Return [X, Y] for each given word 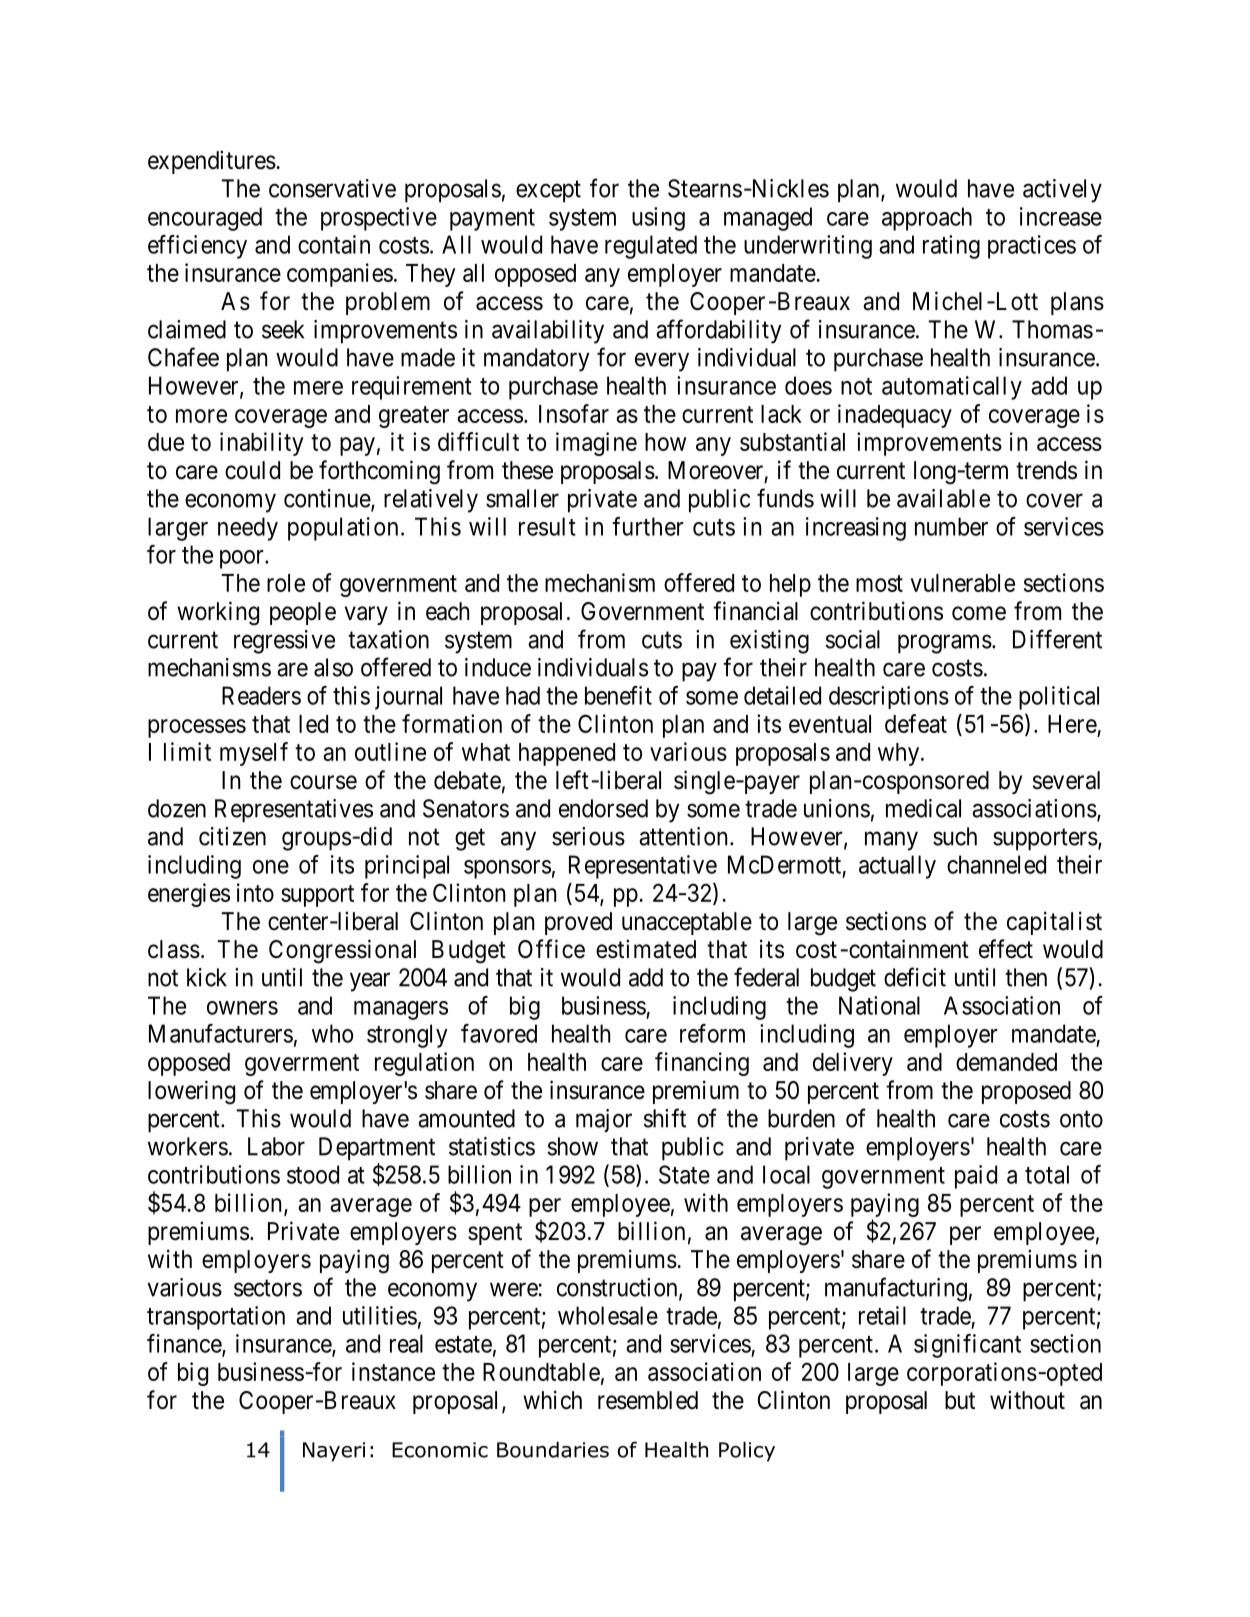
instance [393, 1371]
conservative [332, 188]
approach [927, 219]
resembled [648, 1400]
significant [967, 1346]
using [658, 219]
